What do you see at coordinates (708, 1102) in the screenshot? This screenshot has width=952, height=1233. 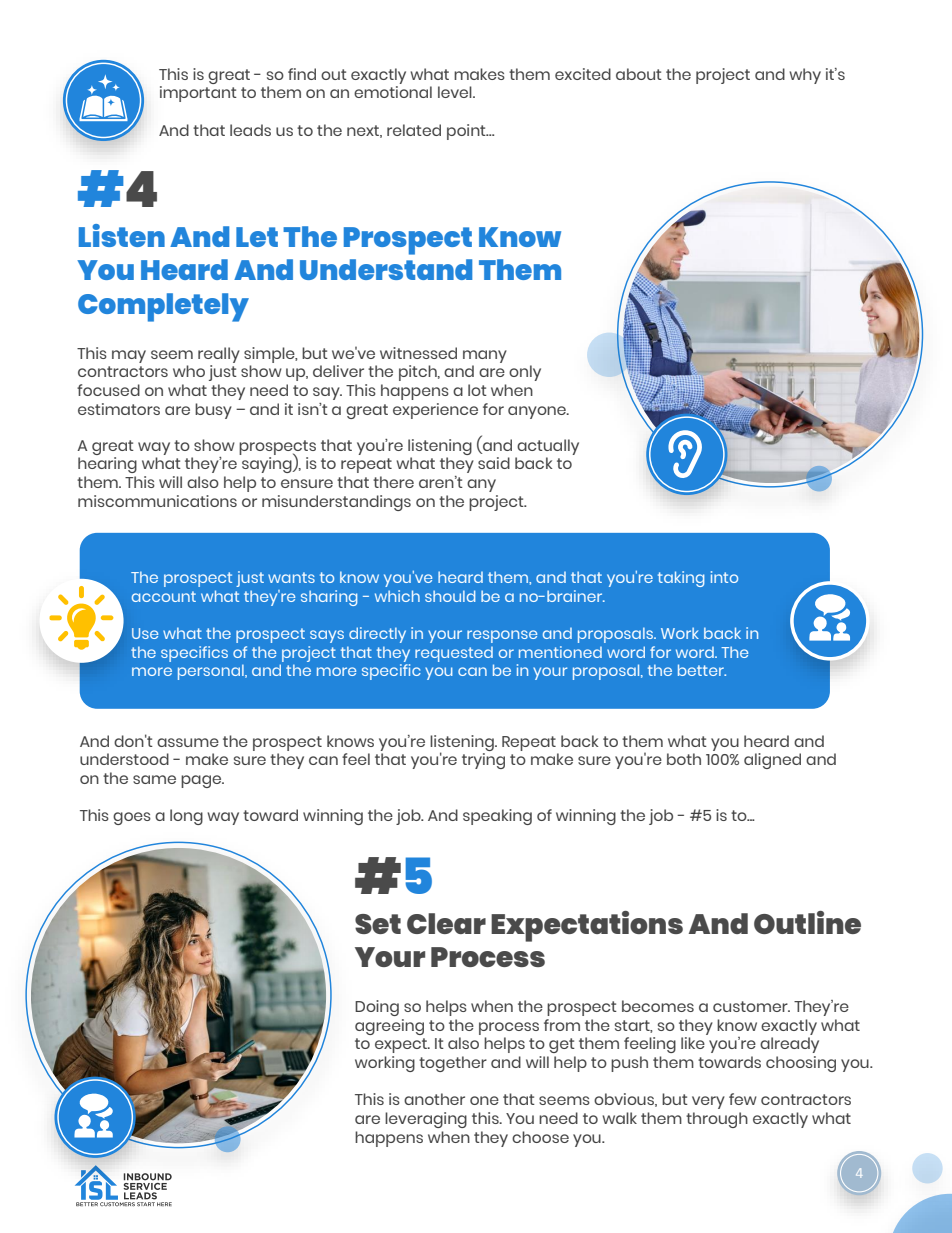 I see `very` at bounding box center [708, 1102].
